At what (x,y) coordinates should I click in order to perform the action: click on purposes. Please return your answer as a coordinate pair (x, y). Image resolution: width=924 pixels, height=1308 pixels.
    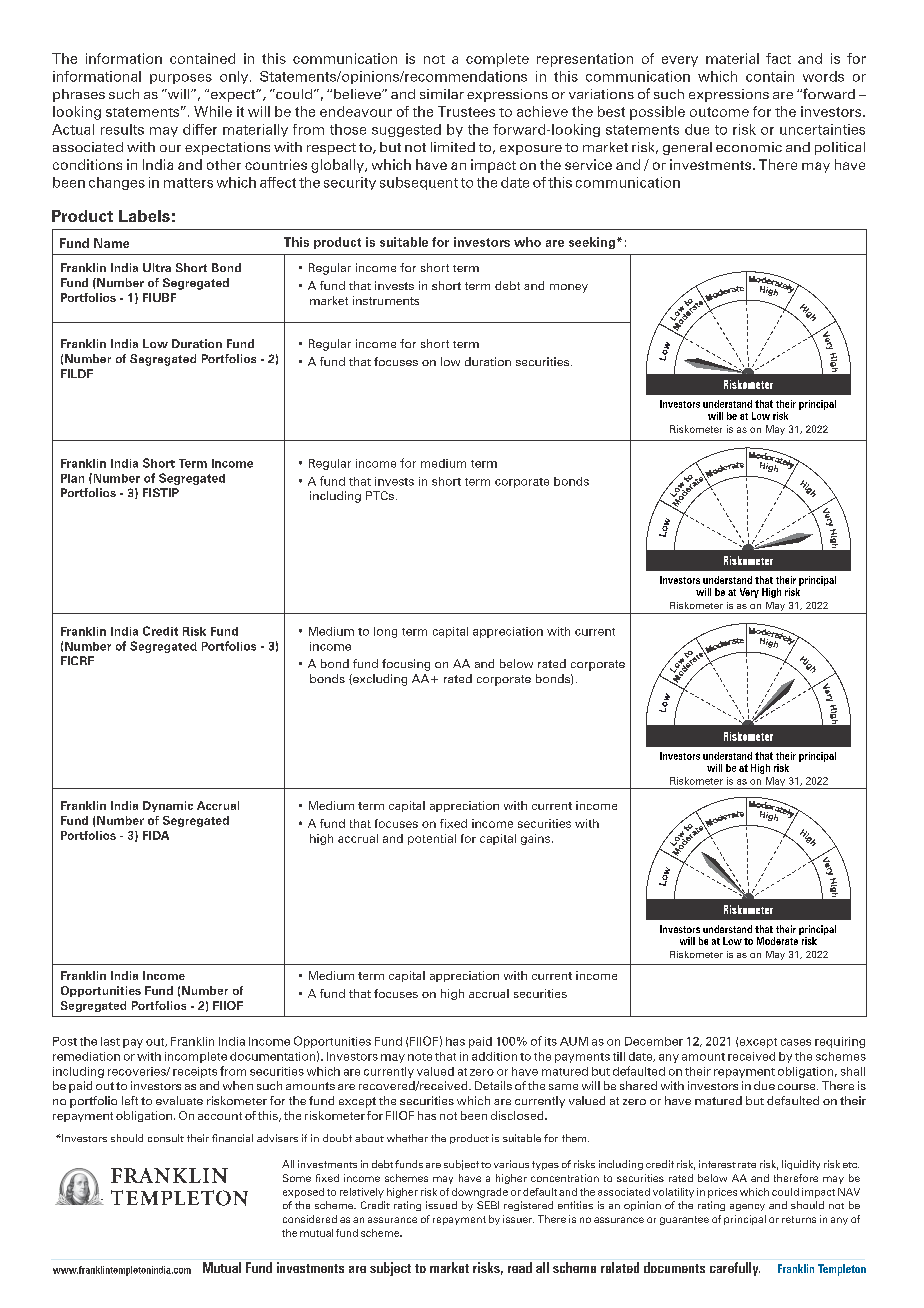
    Looking at the image, I should click on (181, 79).
